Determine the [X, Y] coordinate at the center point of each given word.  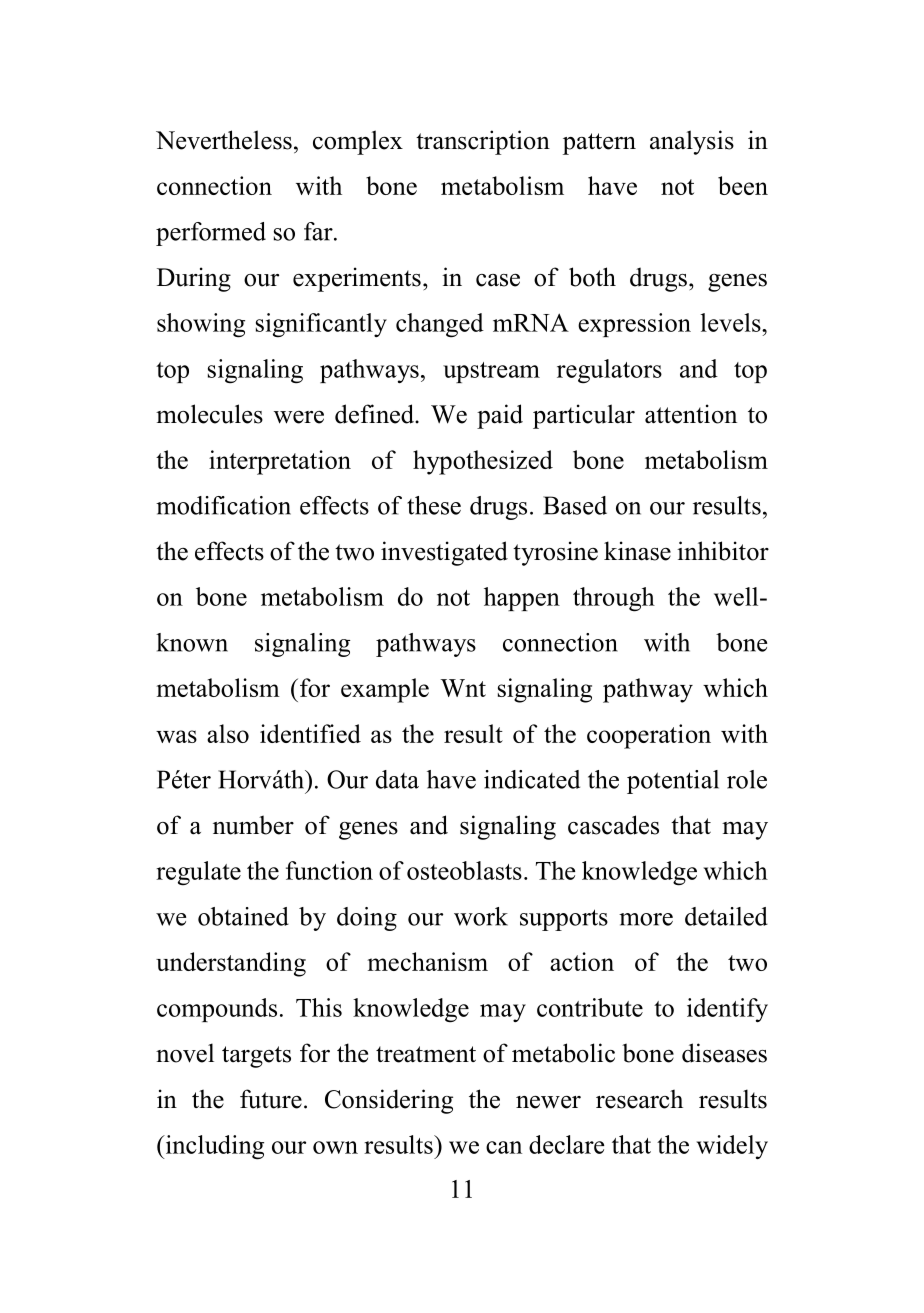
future [271, 1099]
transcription [483, 142]
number [253, 825]
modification [223, 505]
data [397, 779]
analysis [692, 142]
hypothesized [483, 462]
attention [691, 414]
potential [673, 782]
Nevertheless [224, 140]
